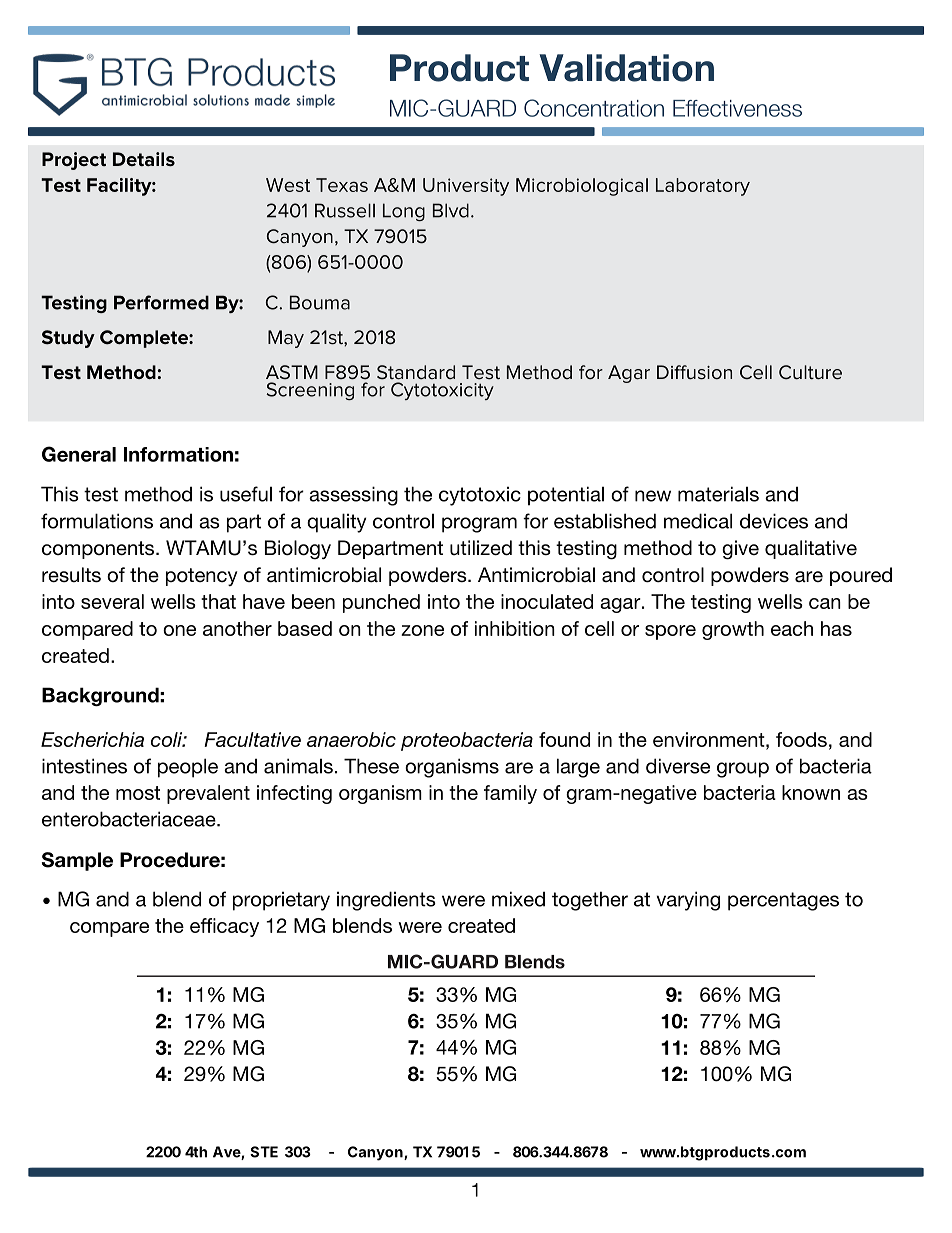 The height and width of the screenshot is (1233, 952). I want to click on percentages, so click(783, 901).
